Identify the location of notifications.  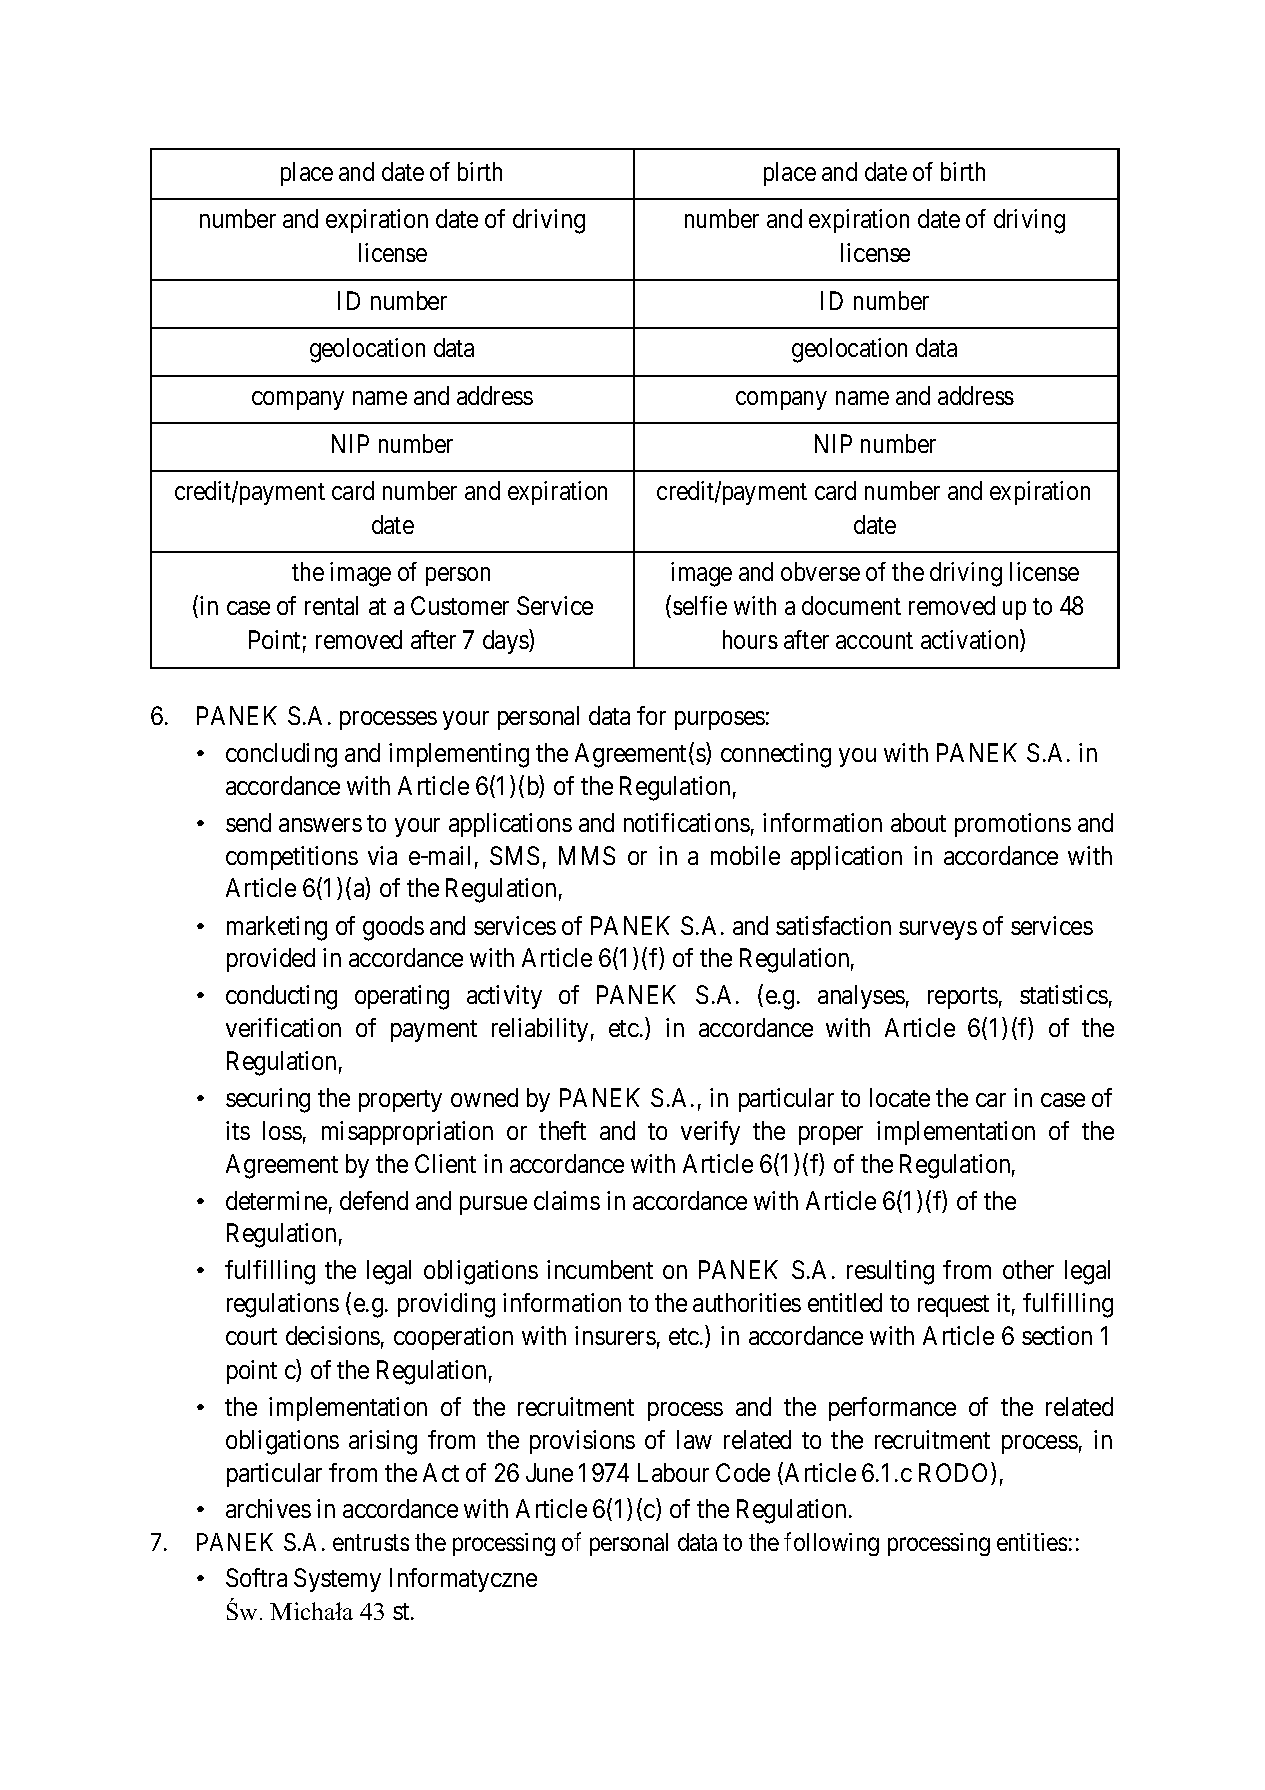
(687, 822).
